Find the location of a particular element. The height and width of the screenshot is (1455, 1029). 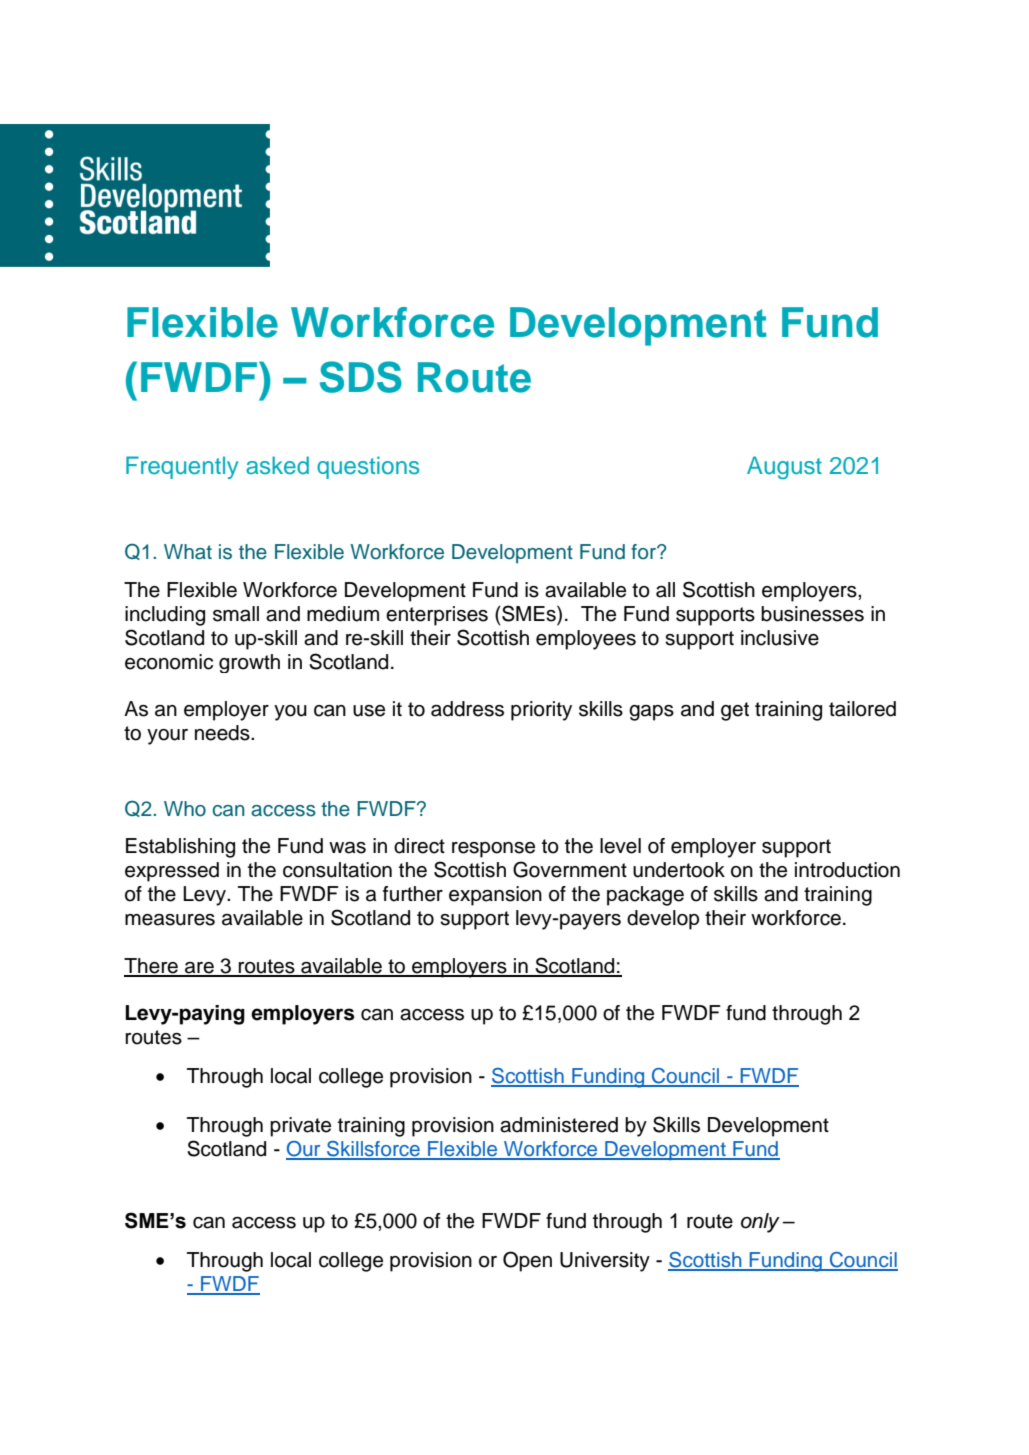

introduction is located at coordinates (847, 870).
